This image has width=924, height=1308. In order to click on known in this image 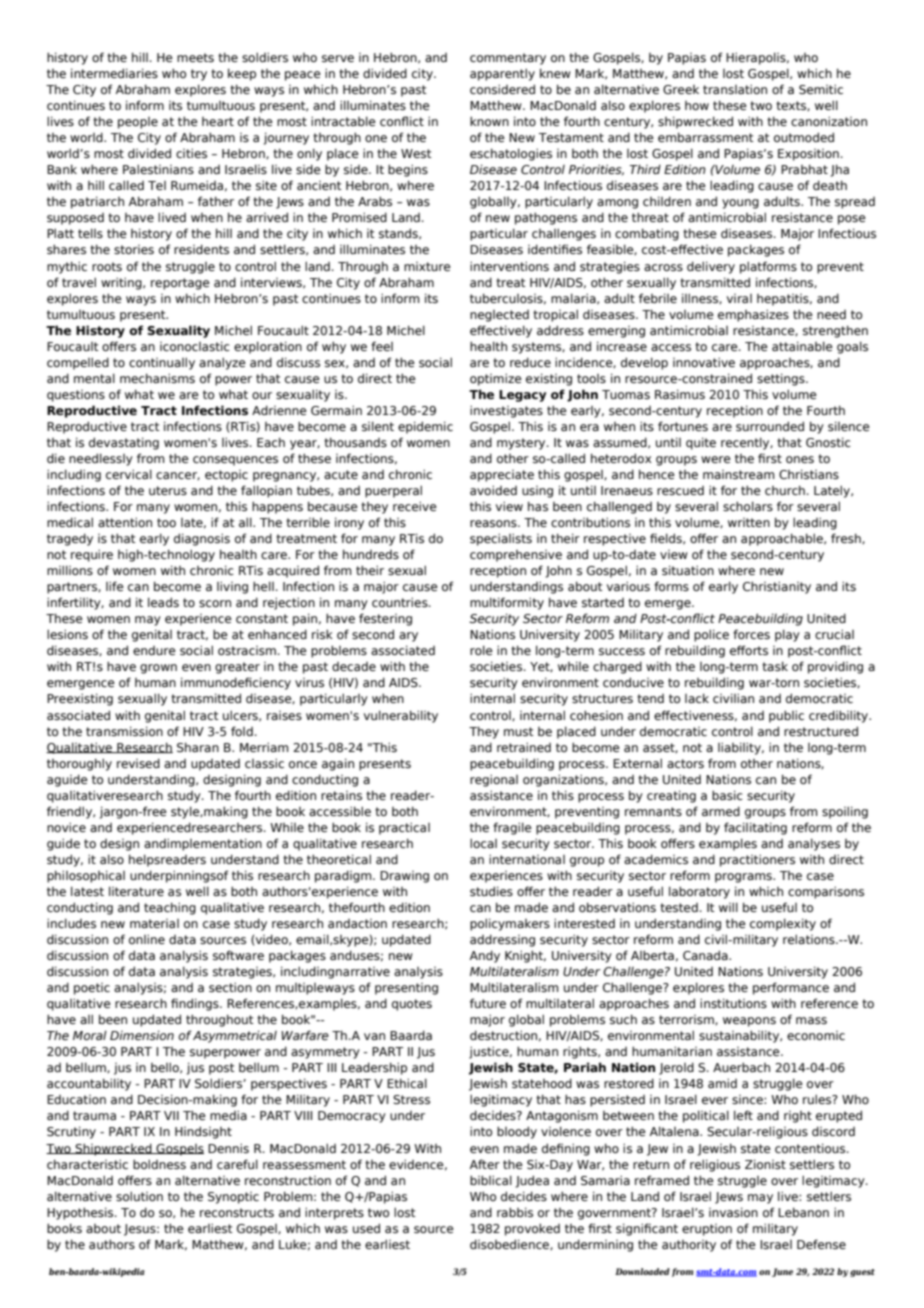, I will do `click(489, 121)`.
